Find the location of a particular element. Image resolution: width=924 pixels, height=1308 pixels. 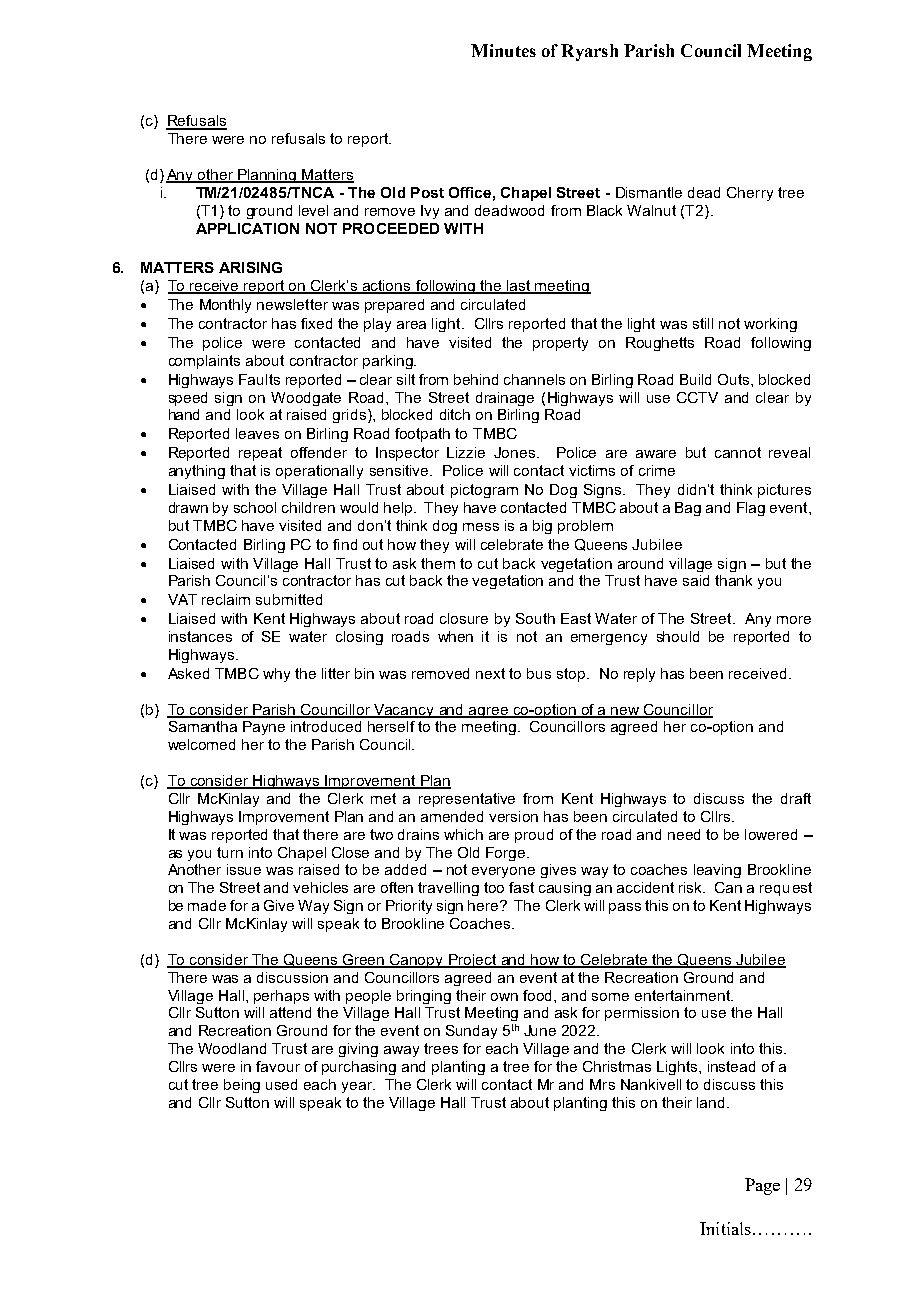

Dismantle is located at coordinates (649, 192).
